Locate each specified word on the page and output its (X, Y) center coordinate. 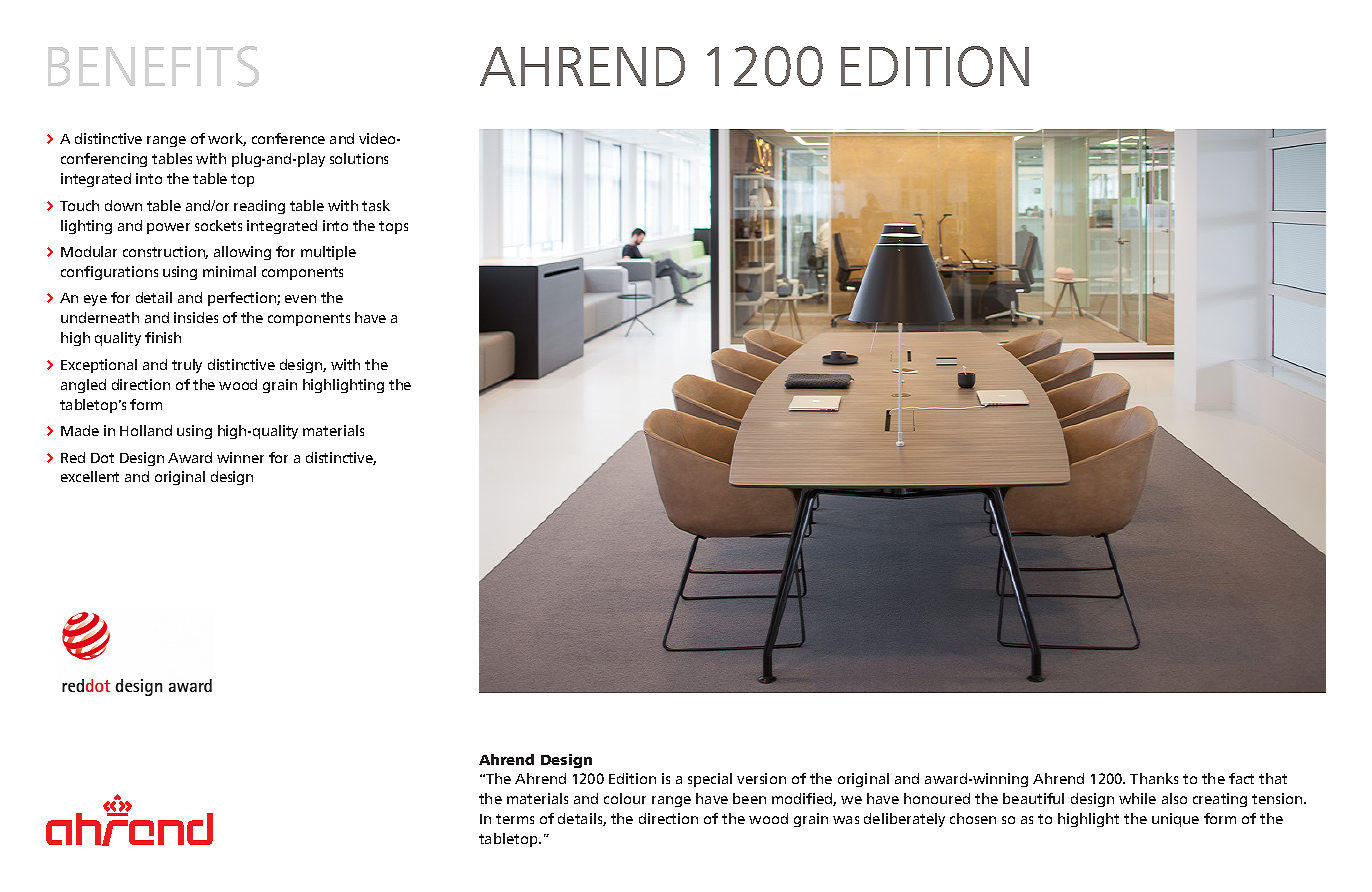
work (227, 139)
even (300, 299)
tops (393, 227)
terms (515, 819)
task (376, 205)
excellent (90, 476)
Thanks (1154, 778)
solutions (359, 158)
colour (625, 798)
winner (240, 457)
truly (187, 366)
